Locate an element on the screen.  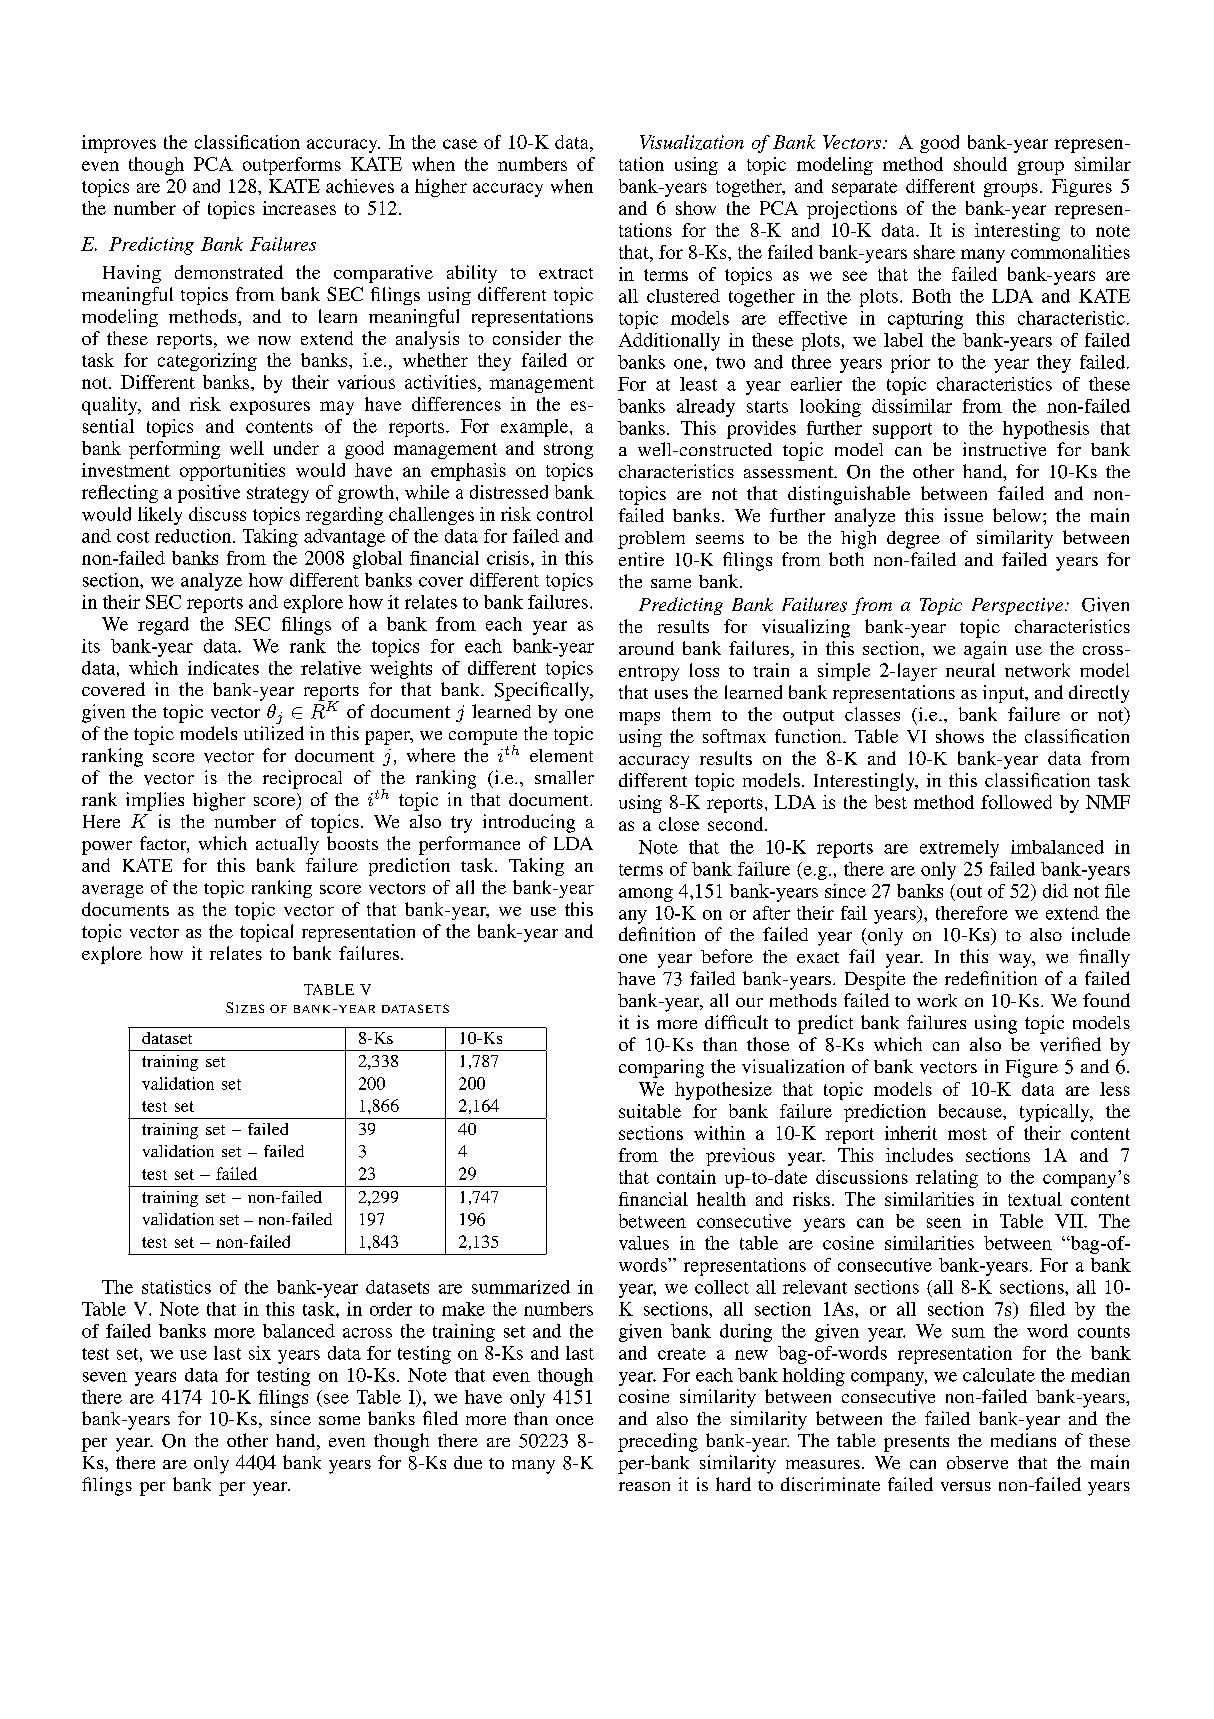
extract is located at coordinates (566, 273).
